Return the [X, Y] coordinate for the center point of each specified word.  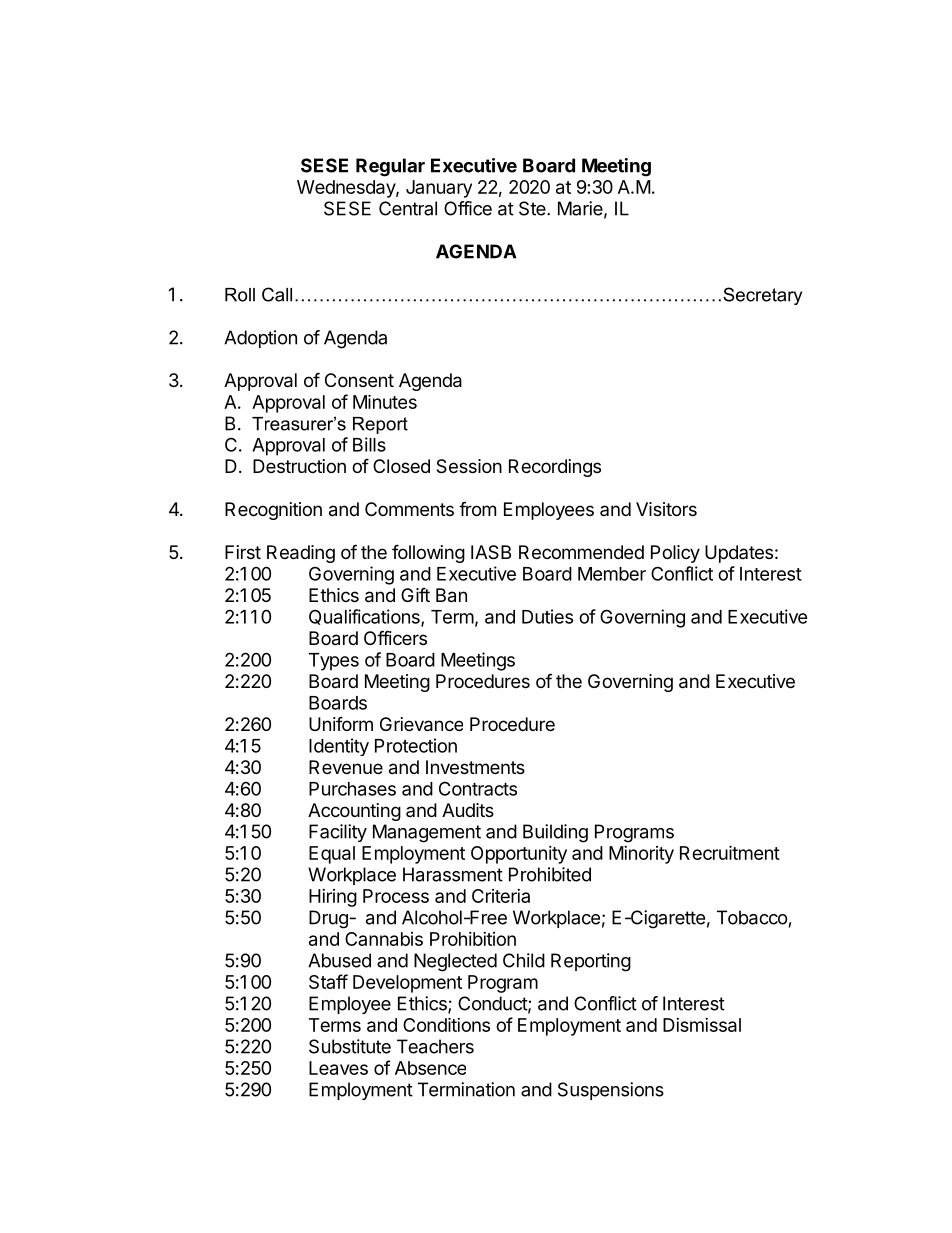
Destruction [299, 466]
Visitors [666, 509]
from [477, 508]
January [439, 189]
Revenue [346, 767]
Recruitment [730, 852]
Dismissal [702, 1025]
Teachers [435, 1046]
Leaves [338, 1068]
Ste [533, 208]
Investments [475, 767]
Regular [390, 167]
